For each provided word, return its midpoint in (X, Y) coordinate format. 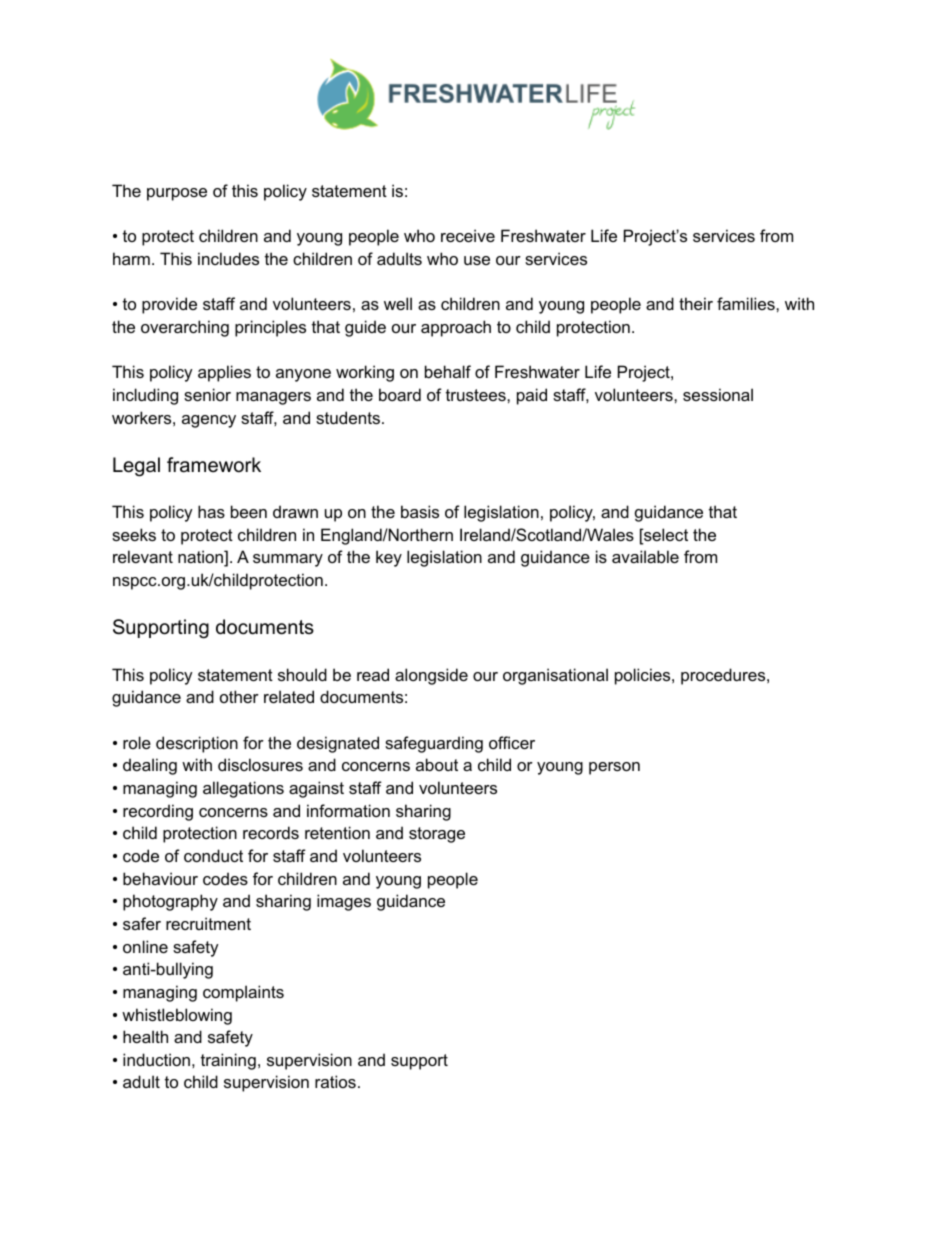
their (696, 303)
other (239, 696)
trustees (477, 395)
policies (644, 676)
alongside (431, 676)
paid (532, 396)
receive (468, 235)
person (614, 768)
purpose (177, 194)
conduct (213, 855)
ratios (335, 1081)
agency (209, 421)
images (344, 902)
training (228, 1061)
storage (437, 835)
